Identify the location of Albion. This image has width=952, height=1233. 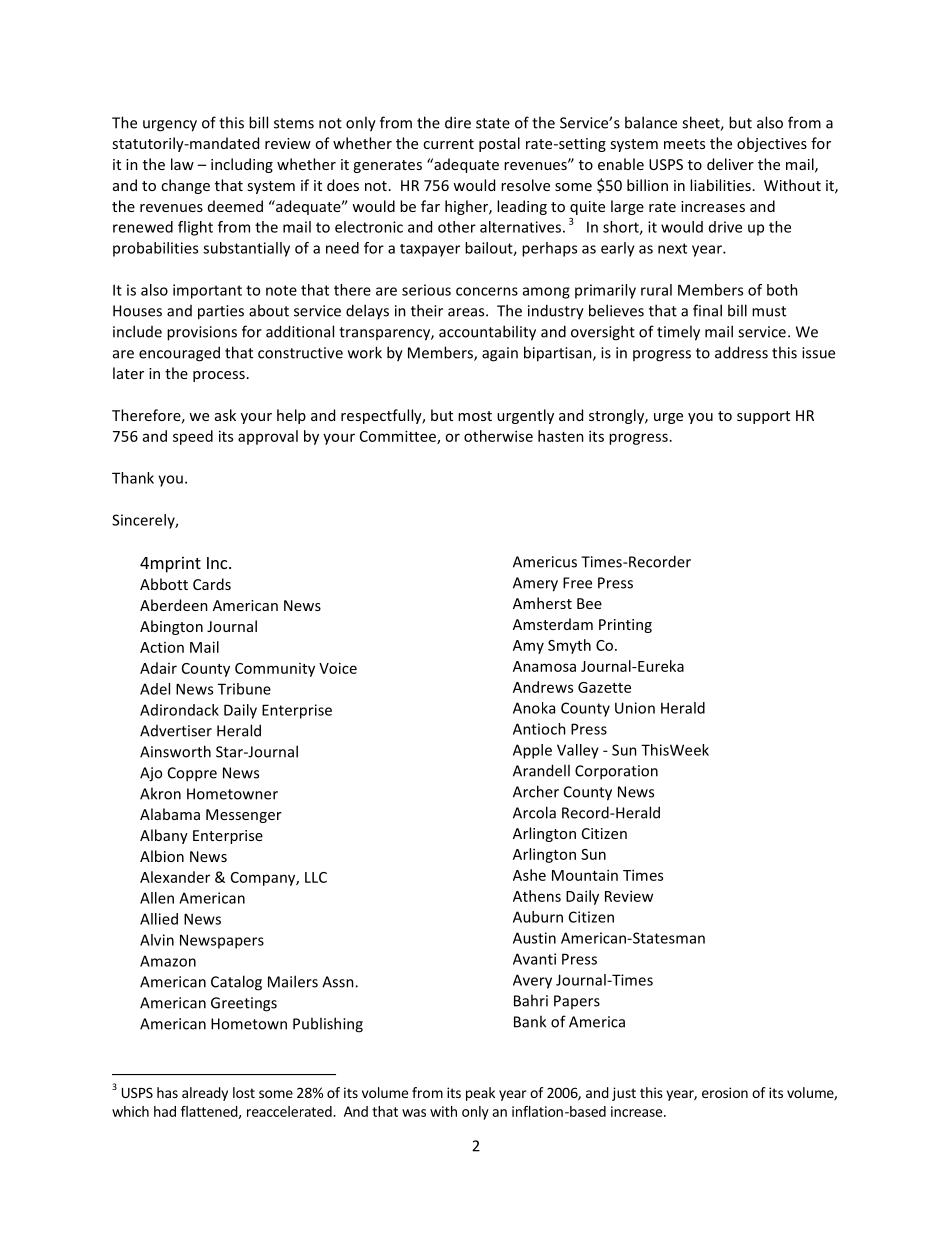
(162, 856).
